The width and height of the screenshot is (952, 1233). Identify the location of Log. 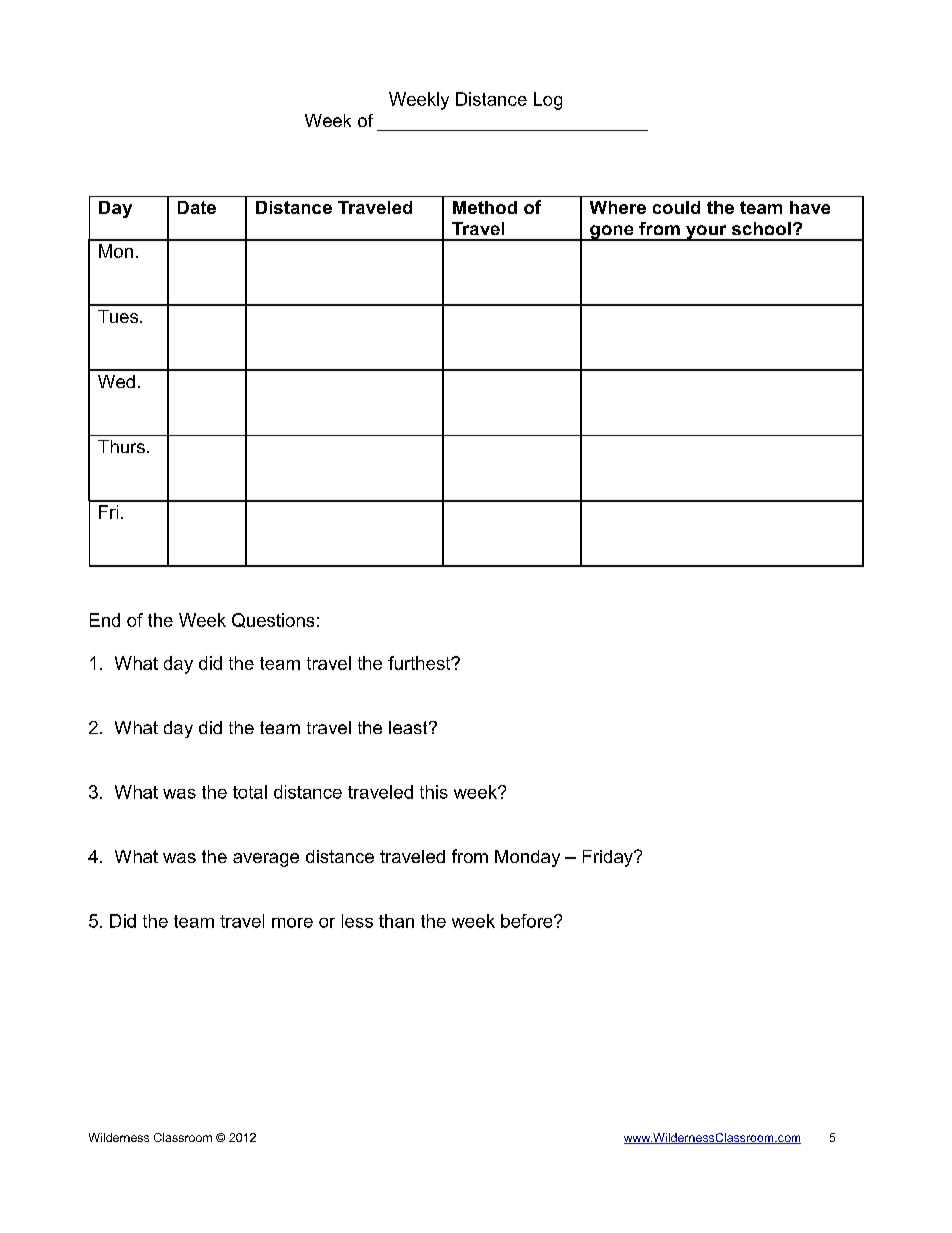
(548, 101).
